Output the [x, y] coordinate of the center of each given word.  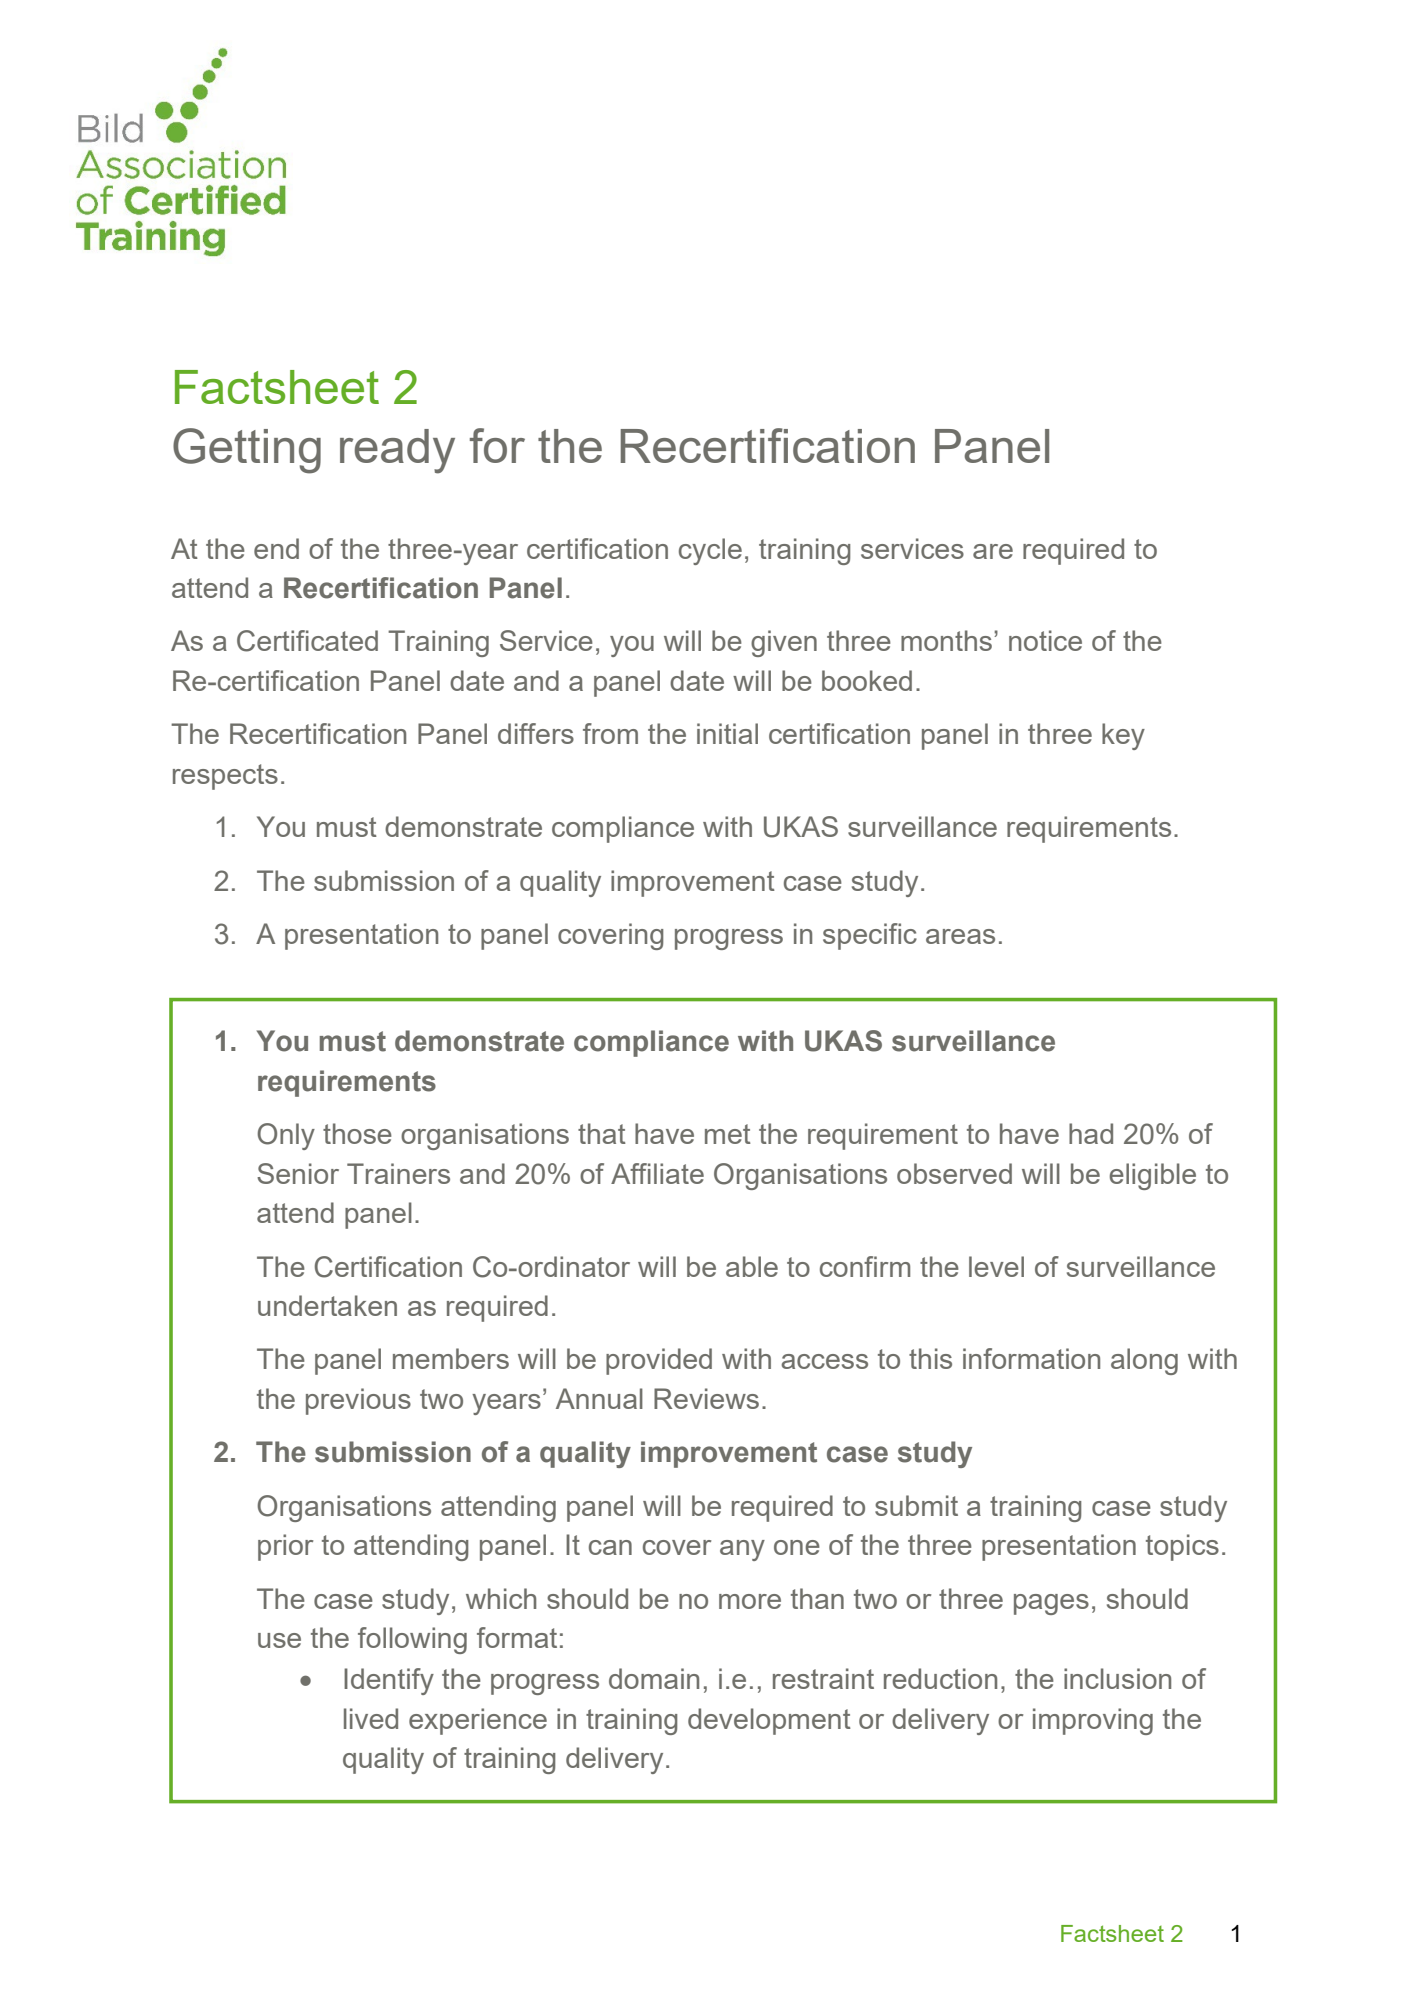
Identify [389, 1681]
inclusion [1117, 1678]
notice [1045, 640]
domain [654, 1678]
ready [397, 451]
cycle [710, 551]
